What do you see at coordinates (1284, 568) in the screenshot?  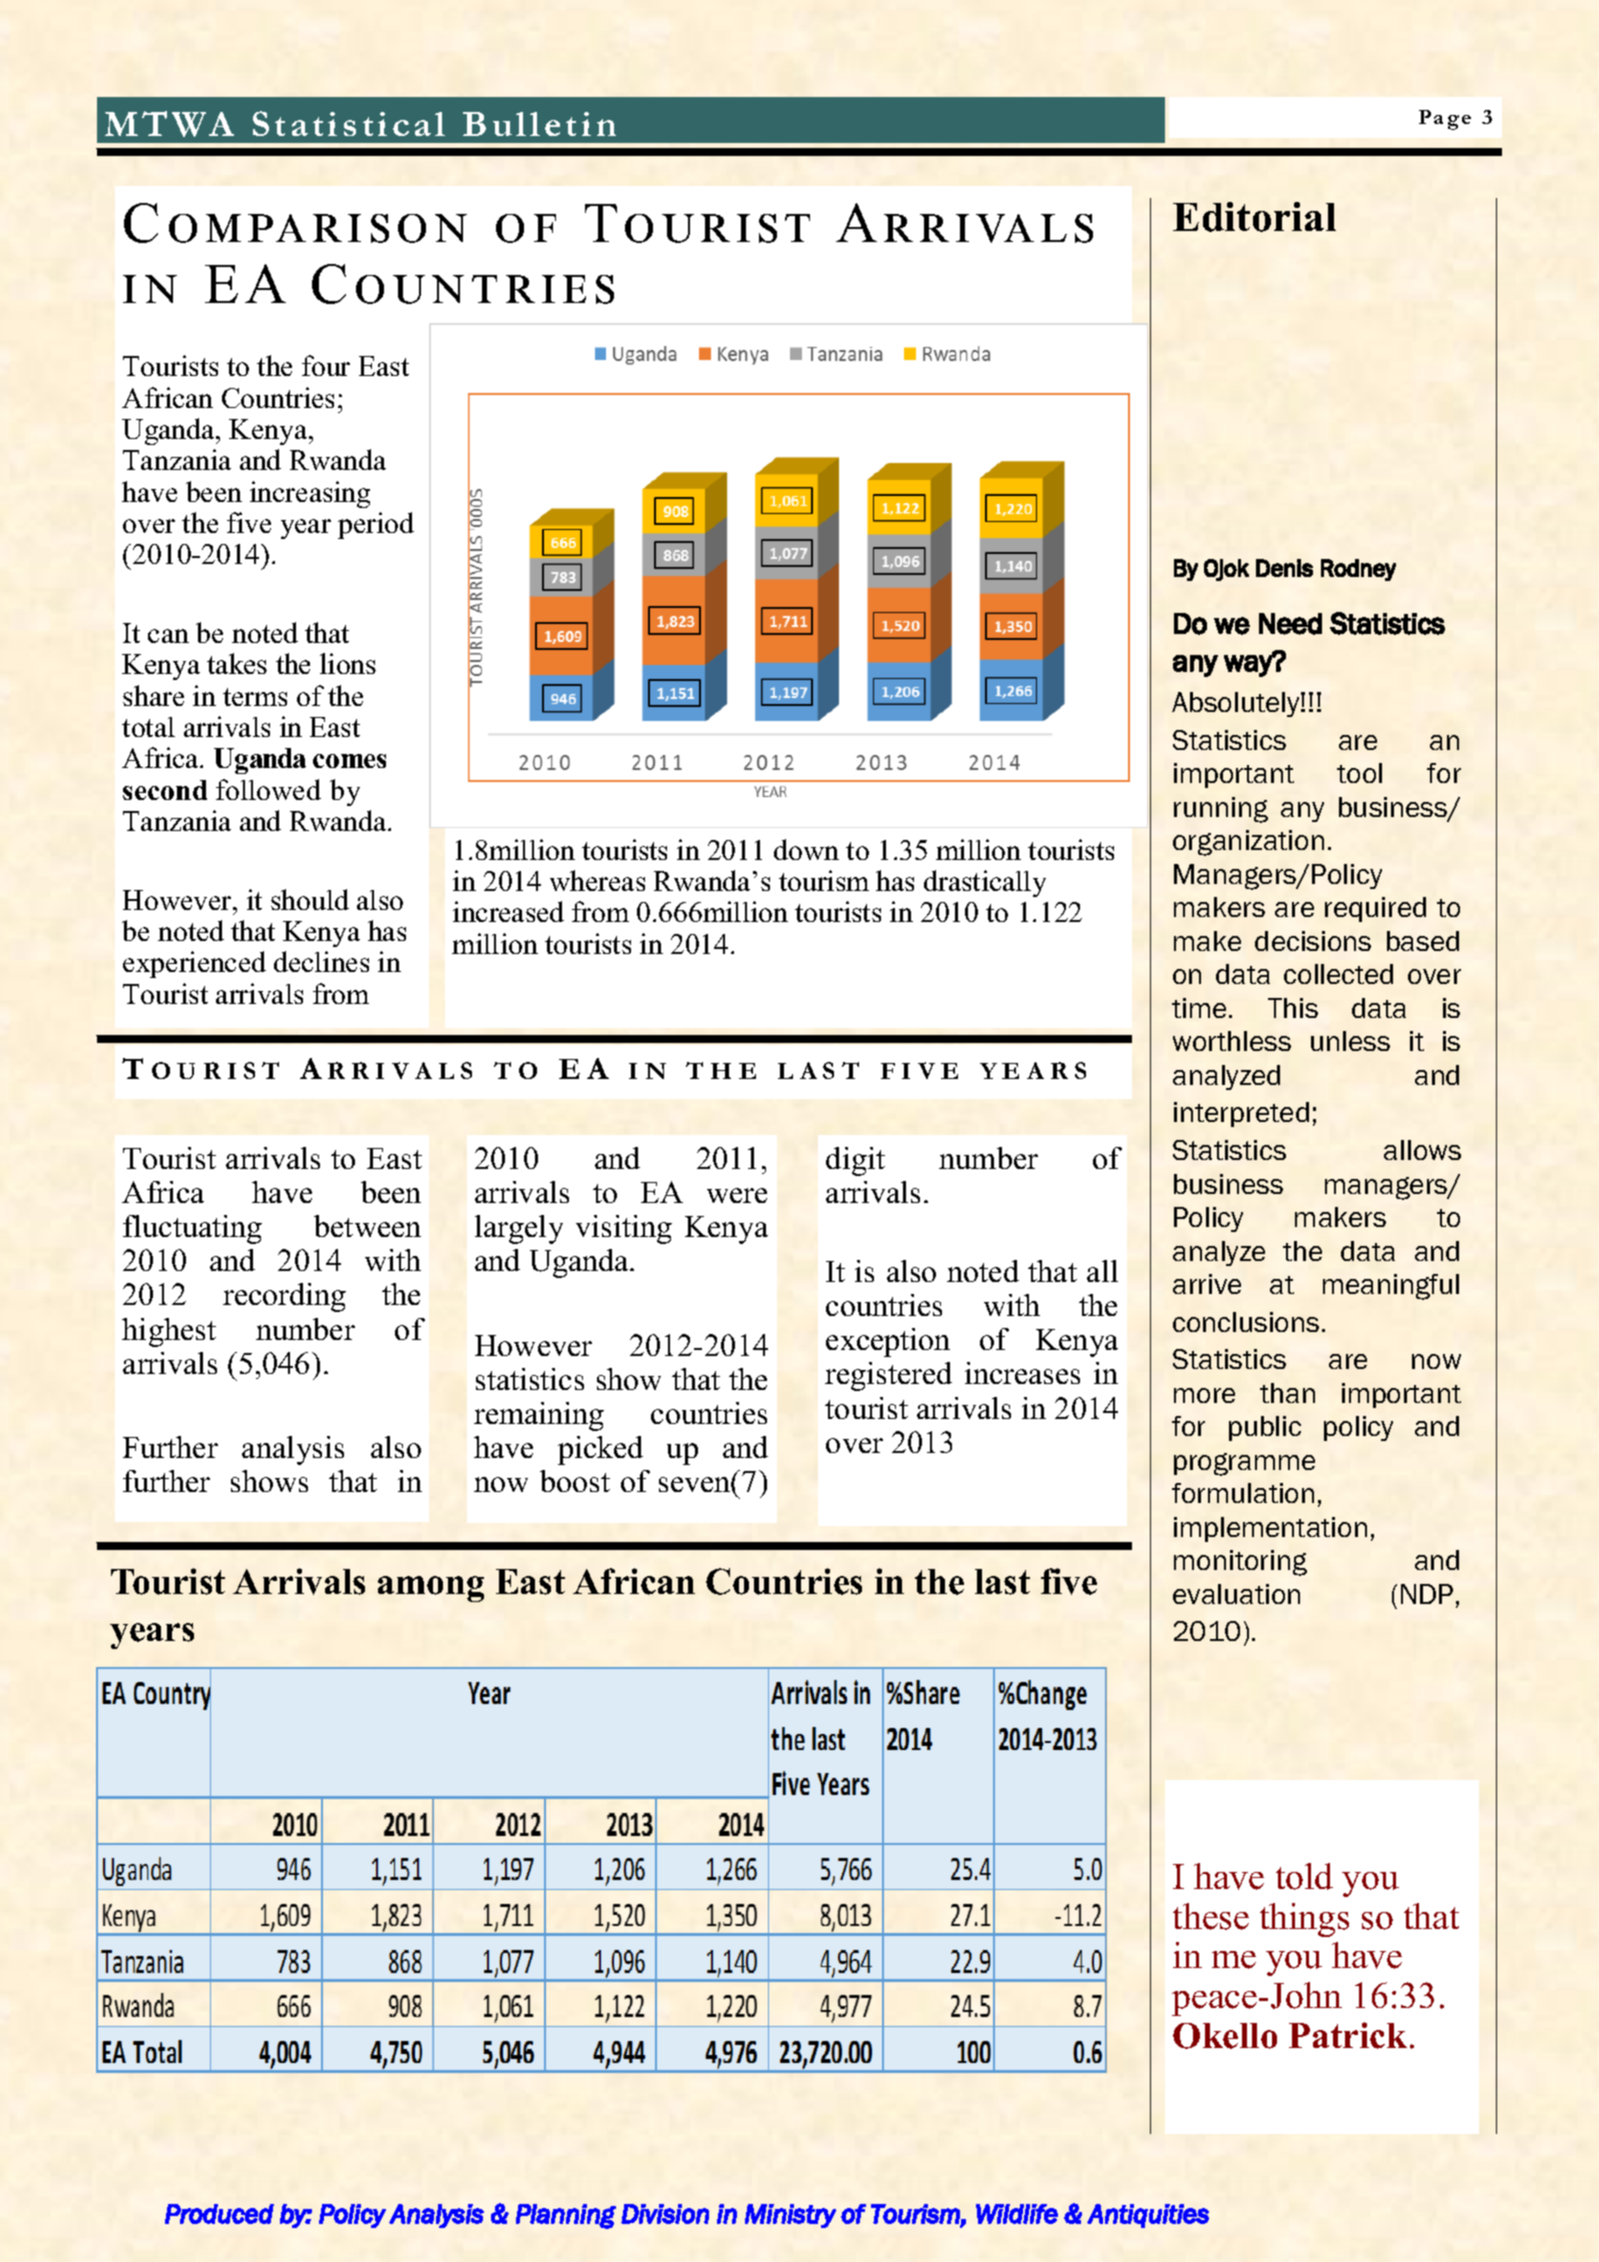 I see `Denis` at bounding box center [1284, 568].
